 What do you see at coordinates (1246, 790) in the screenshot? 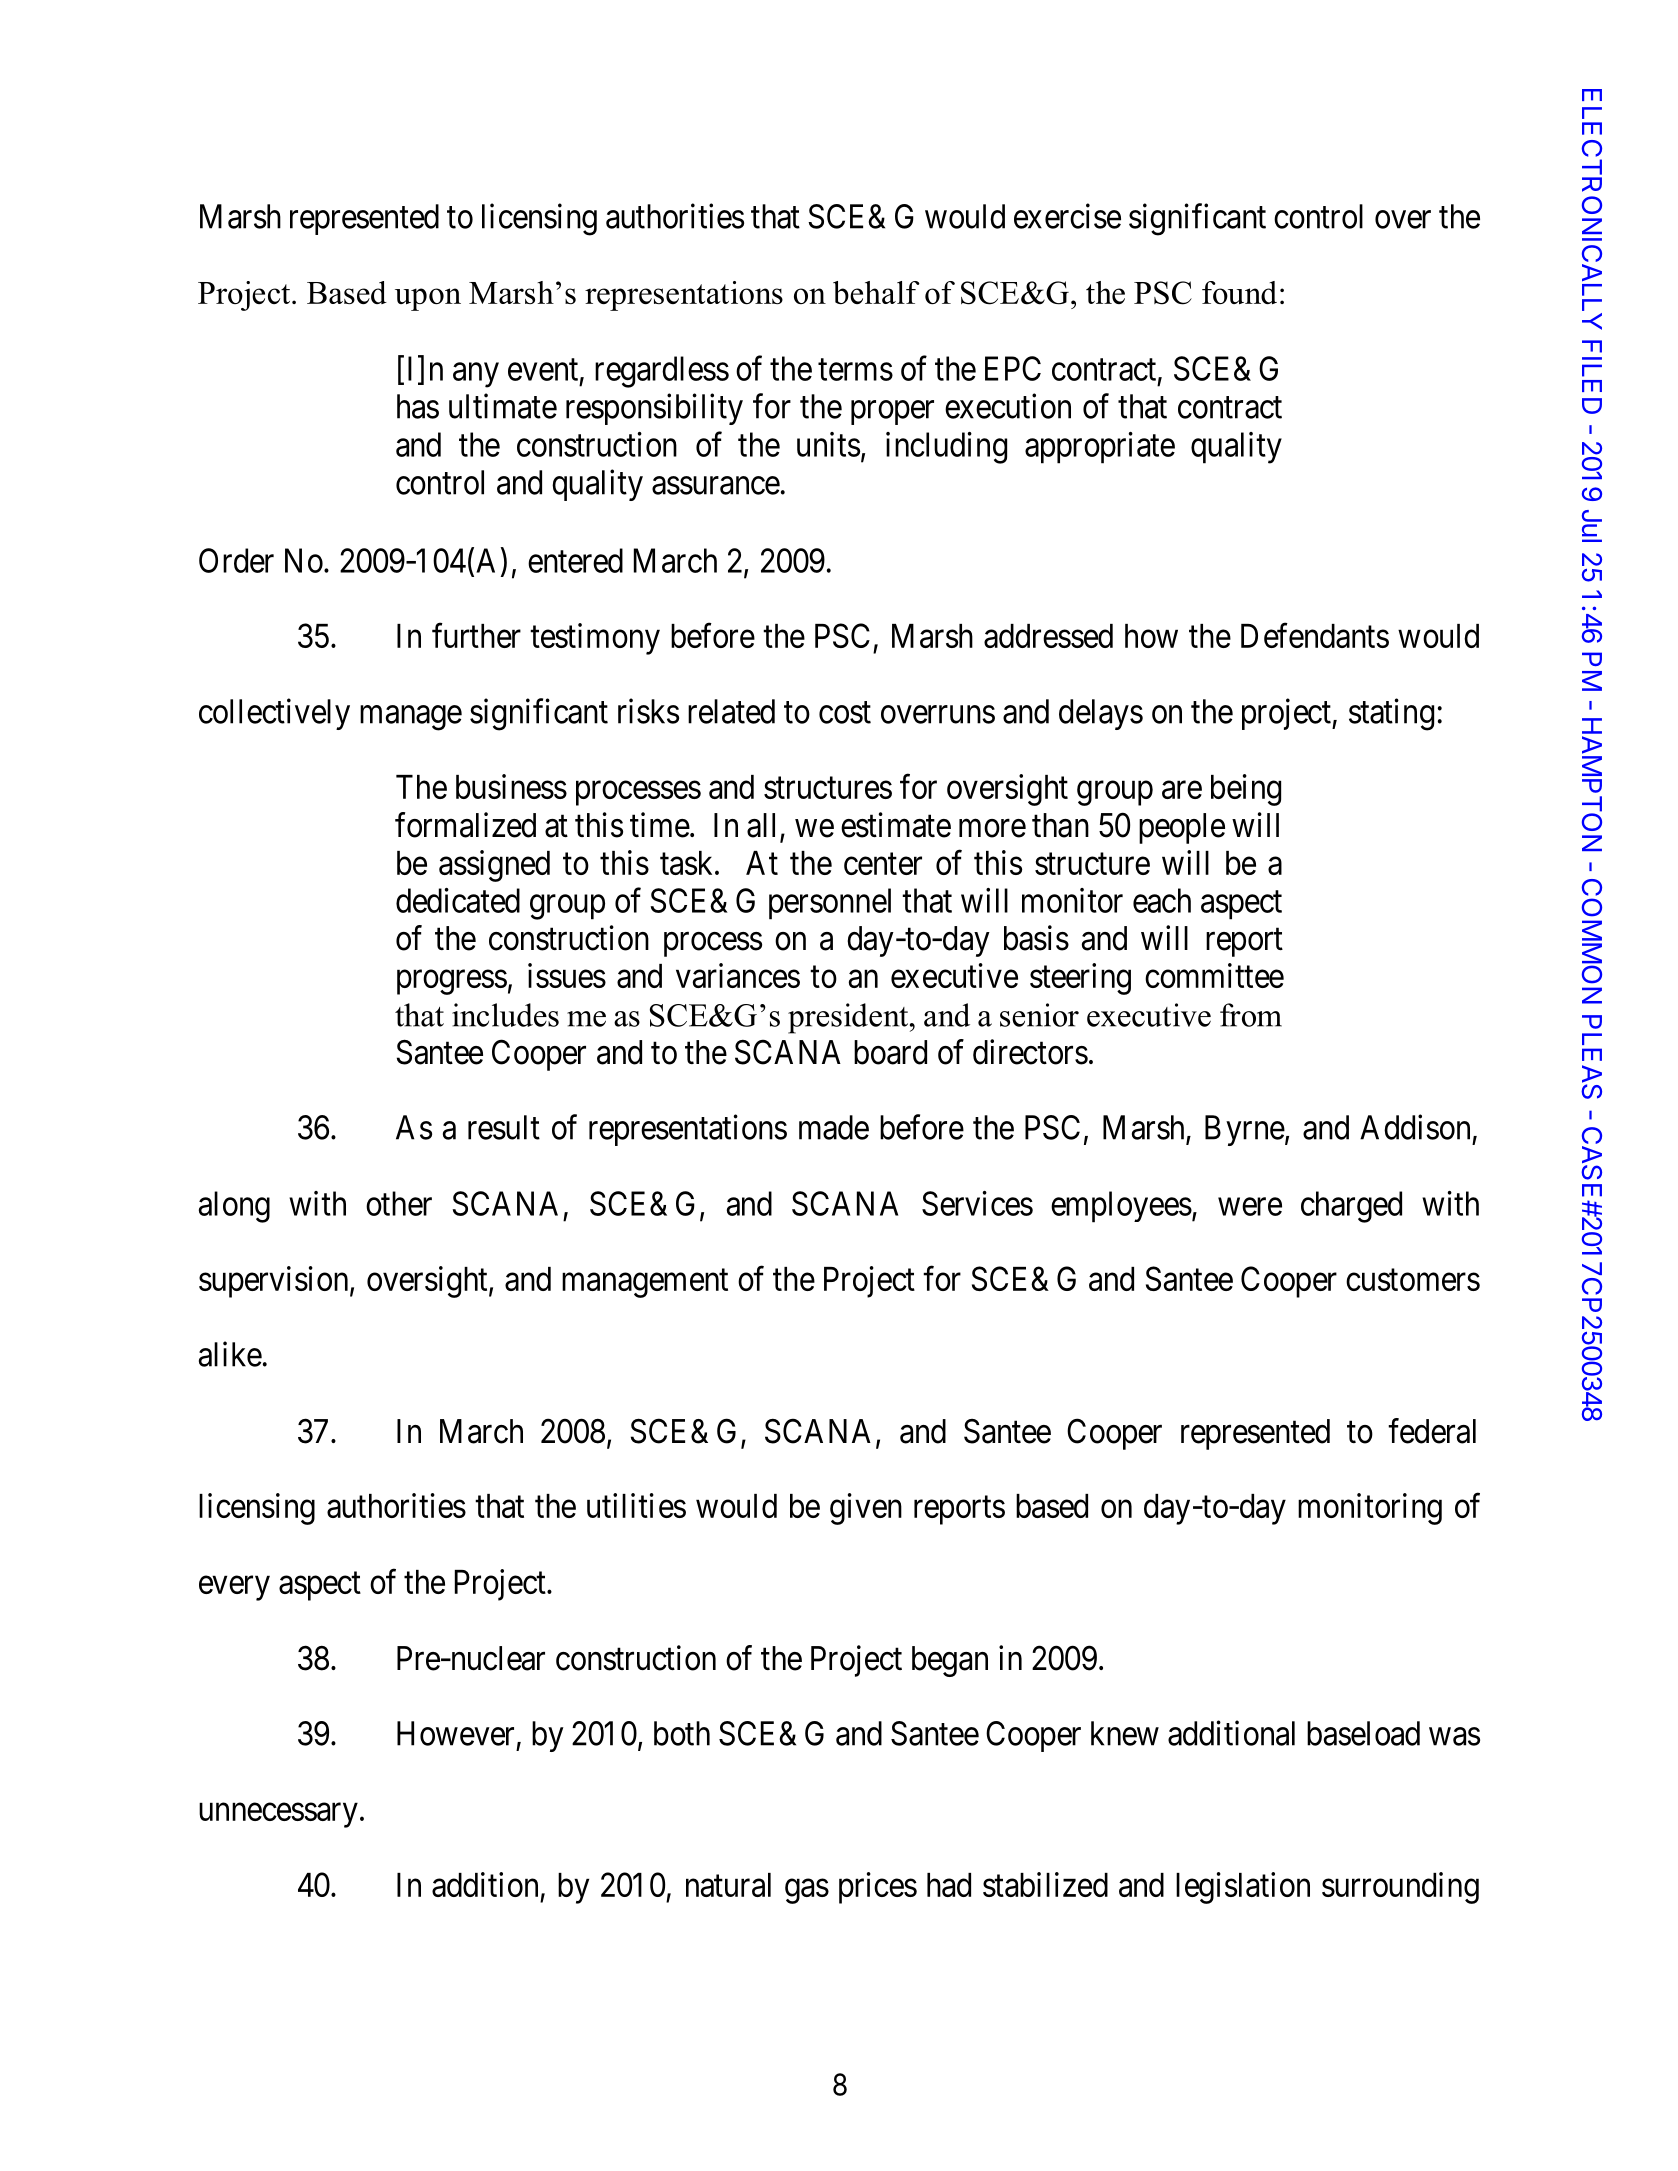
I see `being` at bounding box center [1246, 790].
